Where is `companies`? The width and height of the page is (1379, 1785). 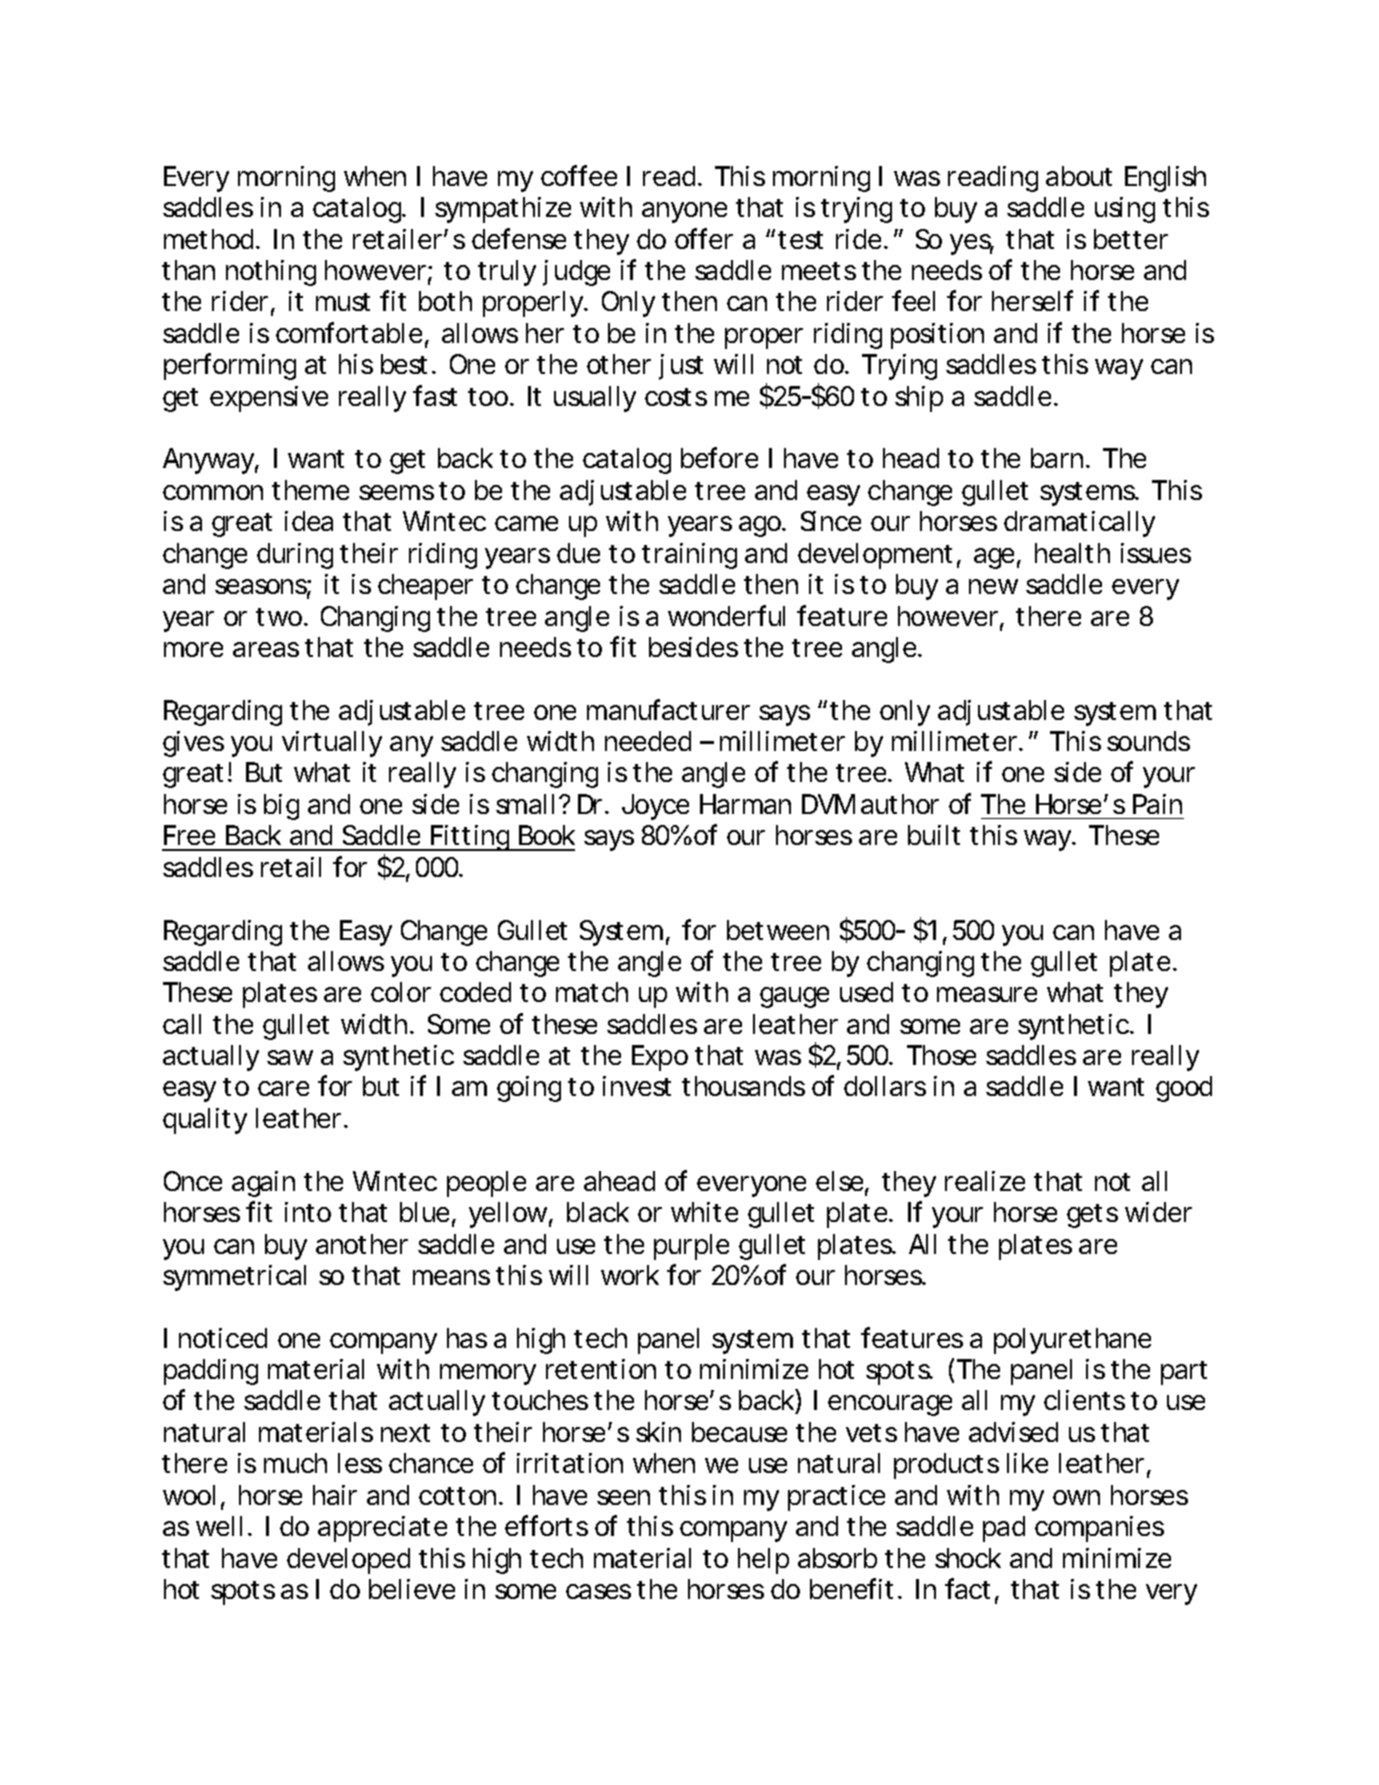 companies is located at coordinates (1099, 1529).
